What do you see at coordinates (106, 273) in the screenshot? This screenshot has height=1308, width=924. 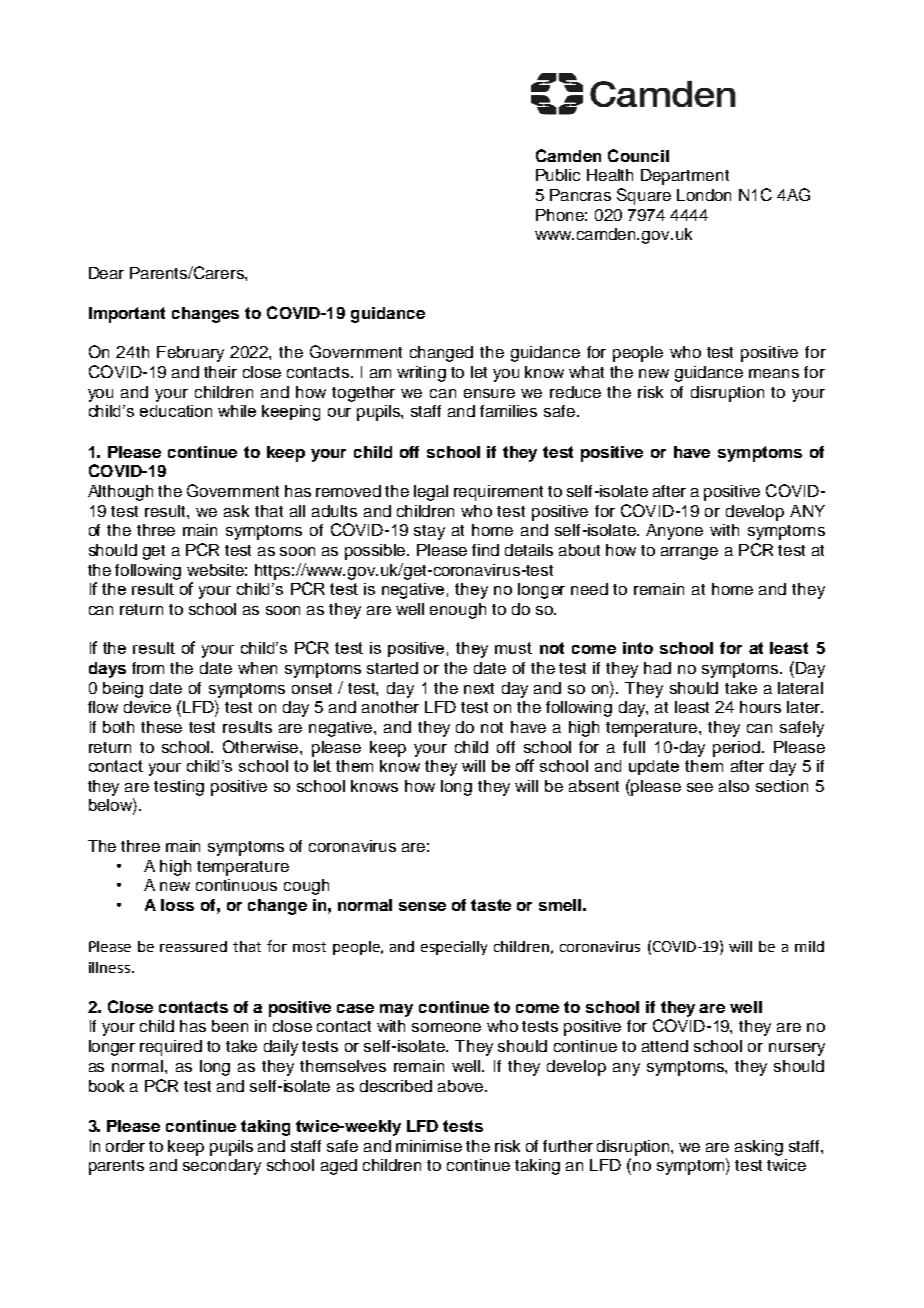 I see `Dear` at bounding box center [106, 273].
